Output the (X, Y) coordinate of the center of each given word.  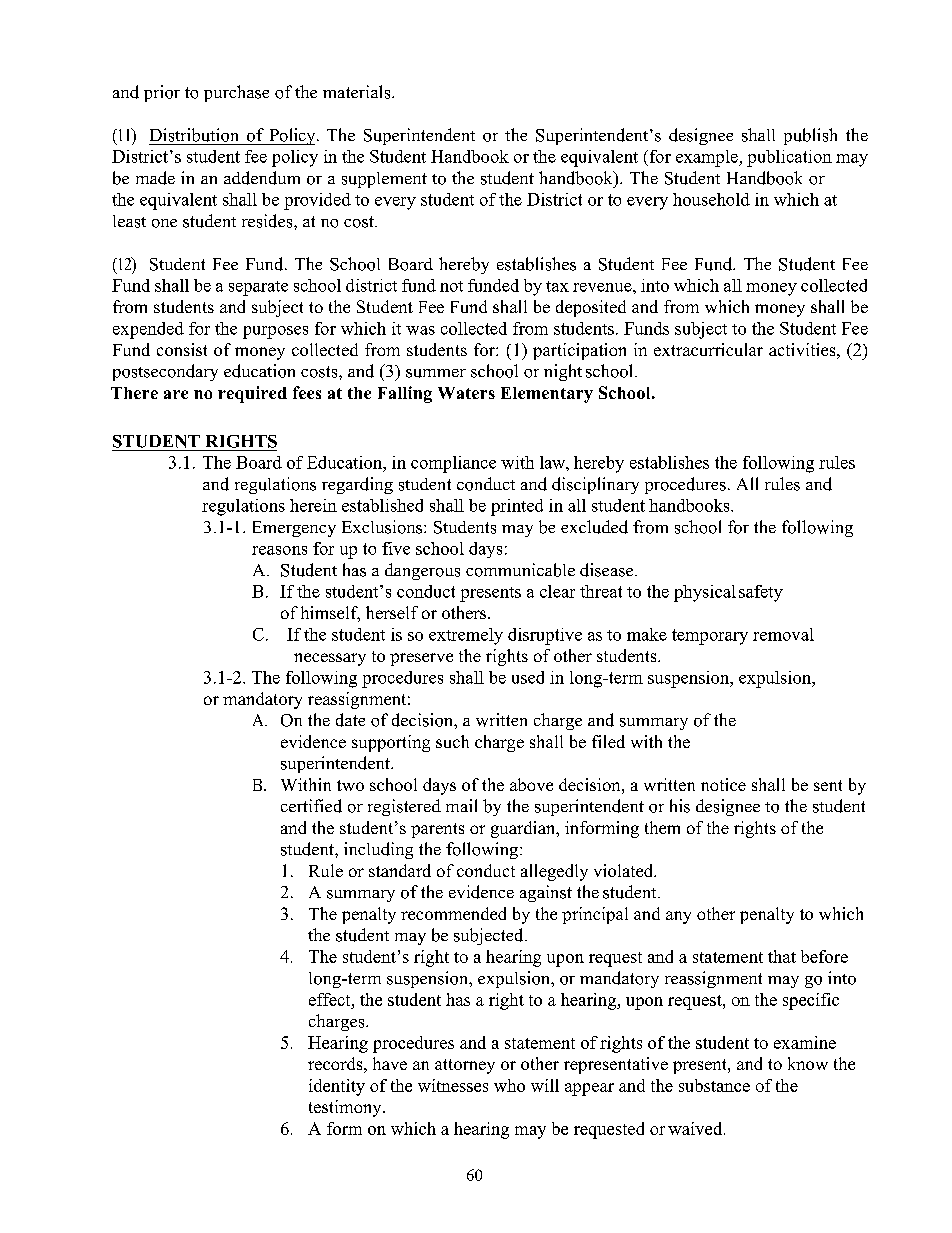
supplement (384, 180)
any (678, 917)
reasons (279, 550)
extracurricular (708, 349)
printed (517, 507)
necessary (330, 659)
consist (182, 349)
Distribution (194, 135)
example (708, 158)
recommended (453, 913)
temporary (710, 637)
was (420, 330)
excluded (594, 527)
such (452, 741)
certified (311, 806)
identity (337, 1087)
